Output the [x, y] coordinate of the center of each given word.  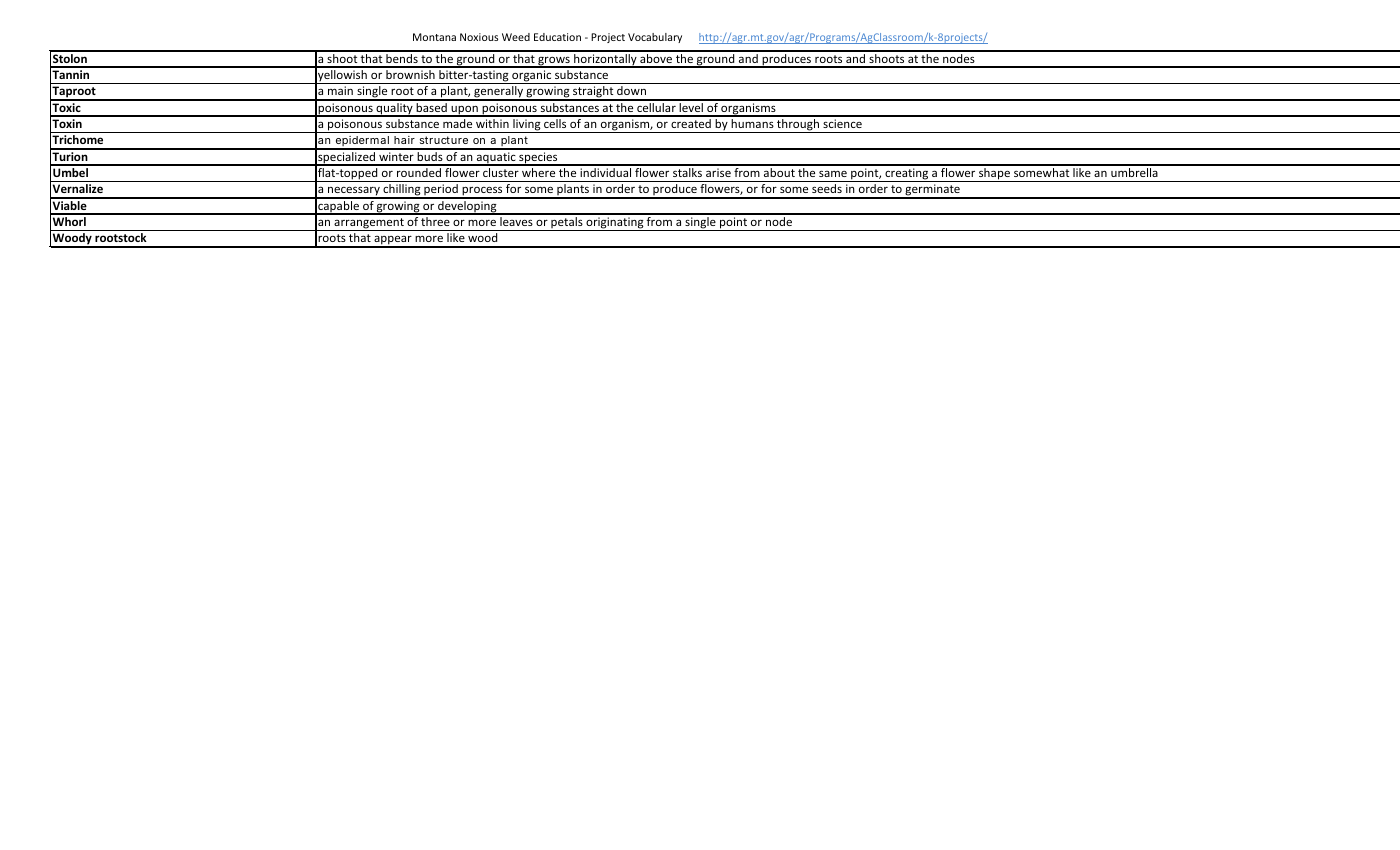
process [482, 192]
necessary [354, 192]
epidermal [363, 143]
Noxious [479, 37]
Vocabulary [655, 38]
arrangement [369, 224]
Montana [434, 37]
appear [393, 241]
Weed [516, 37]
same [833, 173]
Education [557, 37]
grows [554, 62]
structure [444, 140]
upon [464, 111]
